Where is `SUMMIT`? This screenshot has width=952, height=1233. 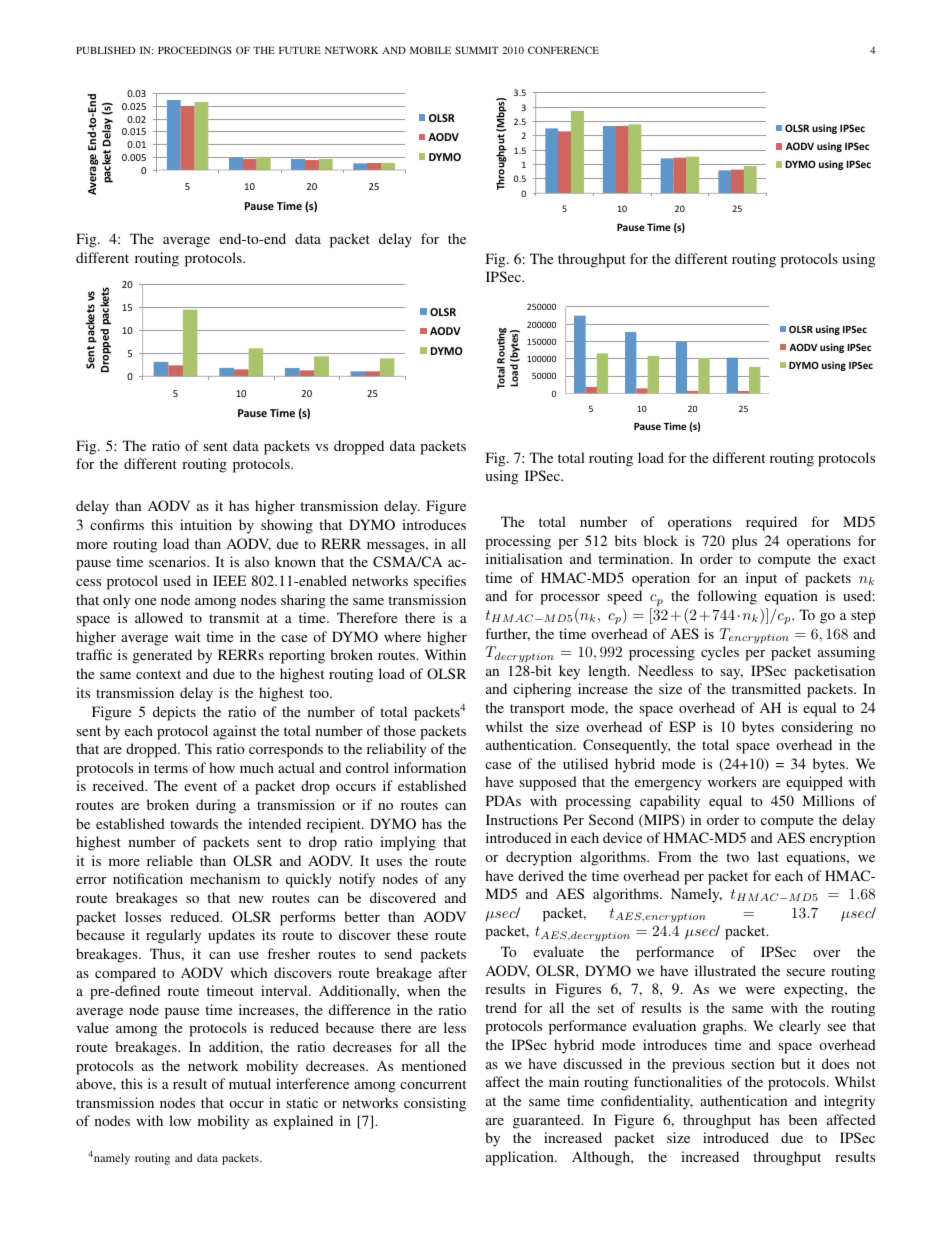 SUMMIT is located at coordinates (476, 50).
